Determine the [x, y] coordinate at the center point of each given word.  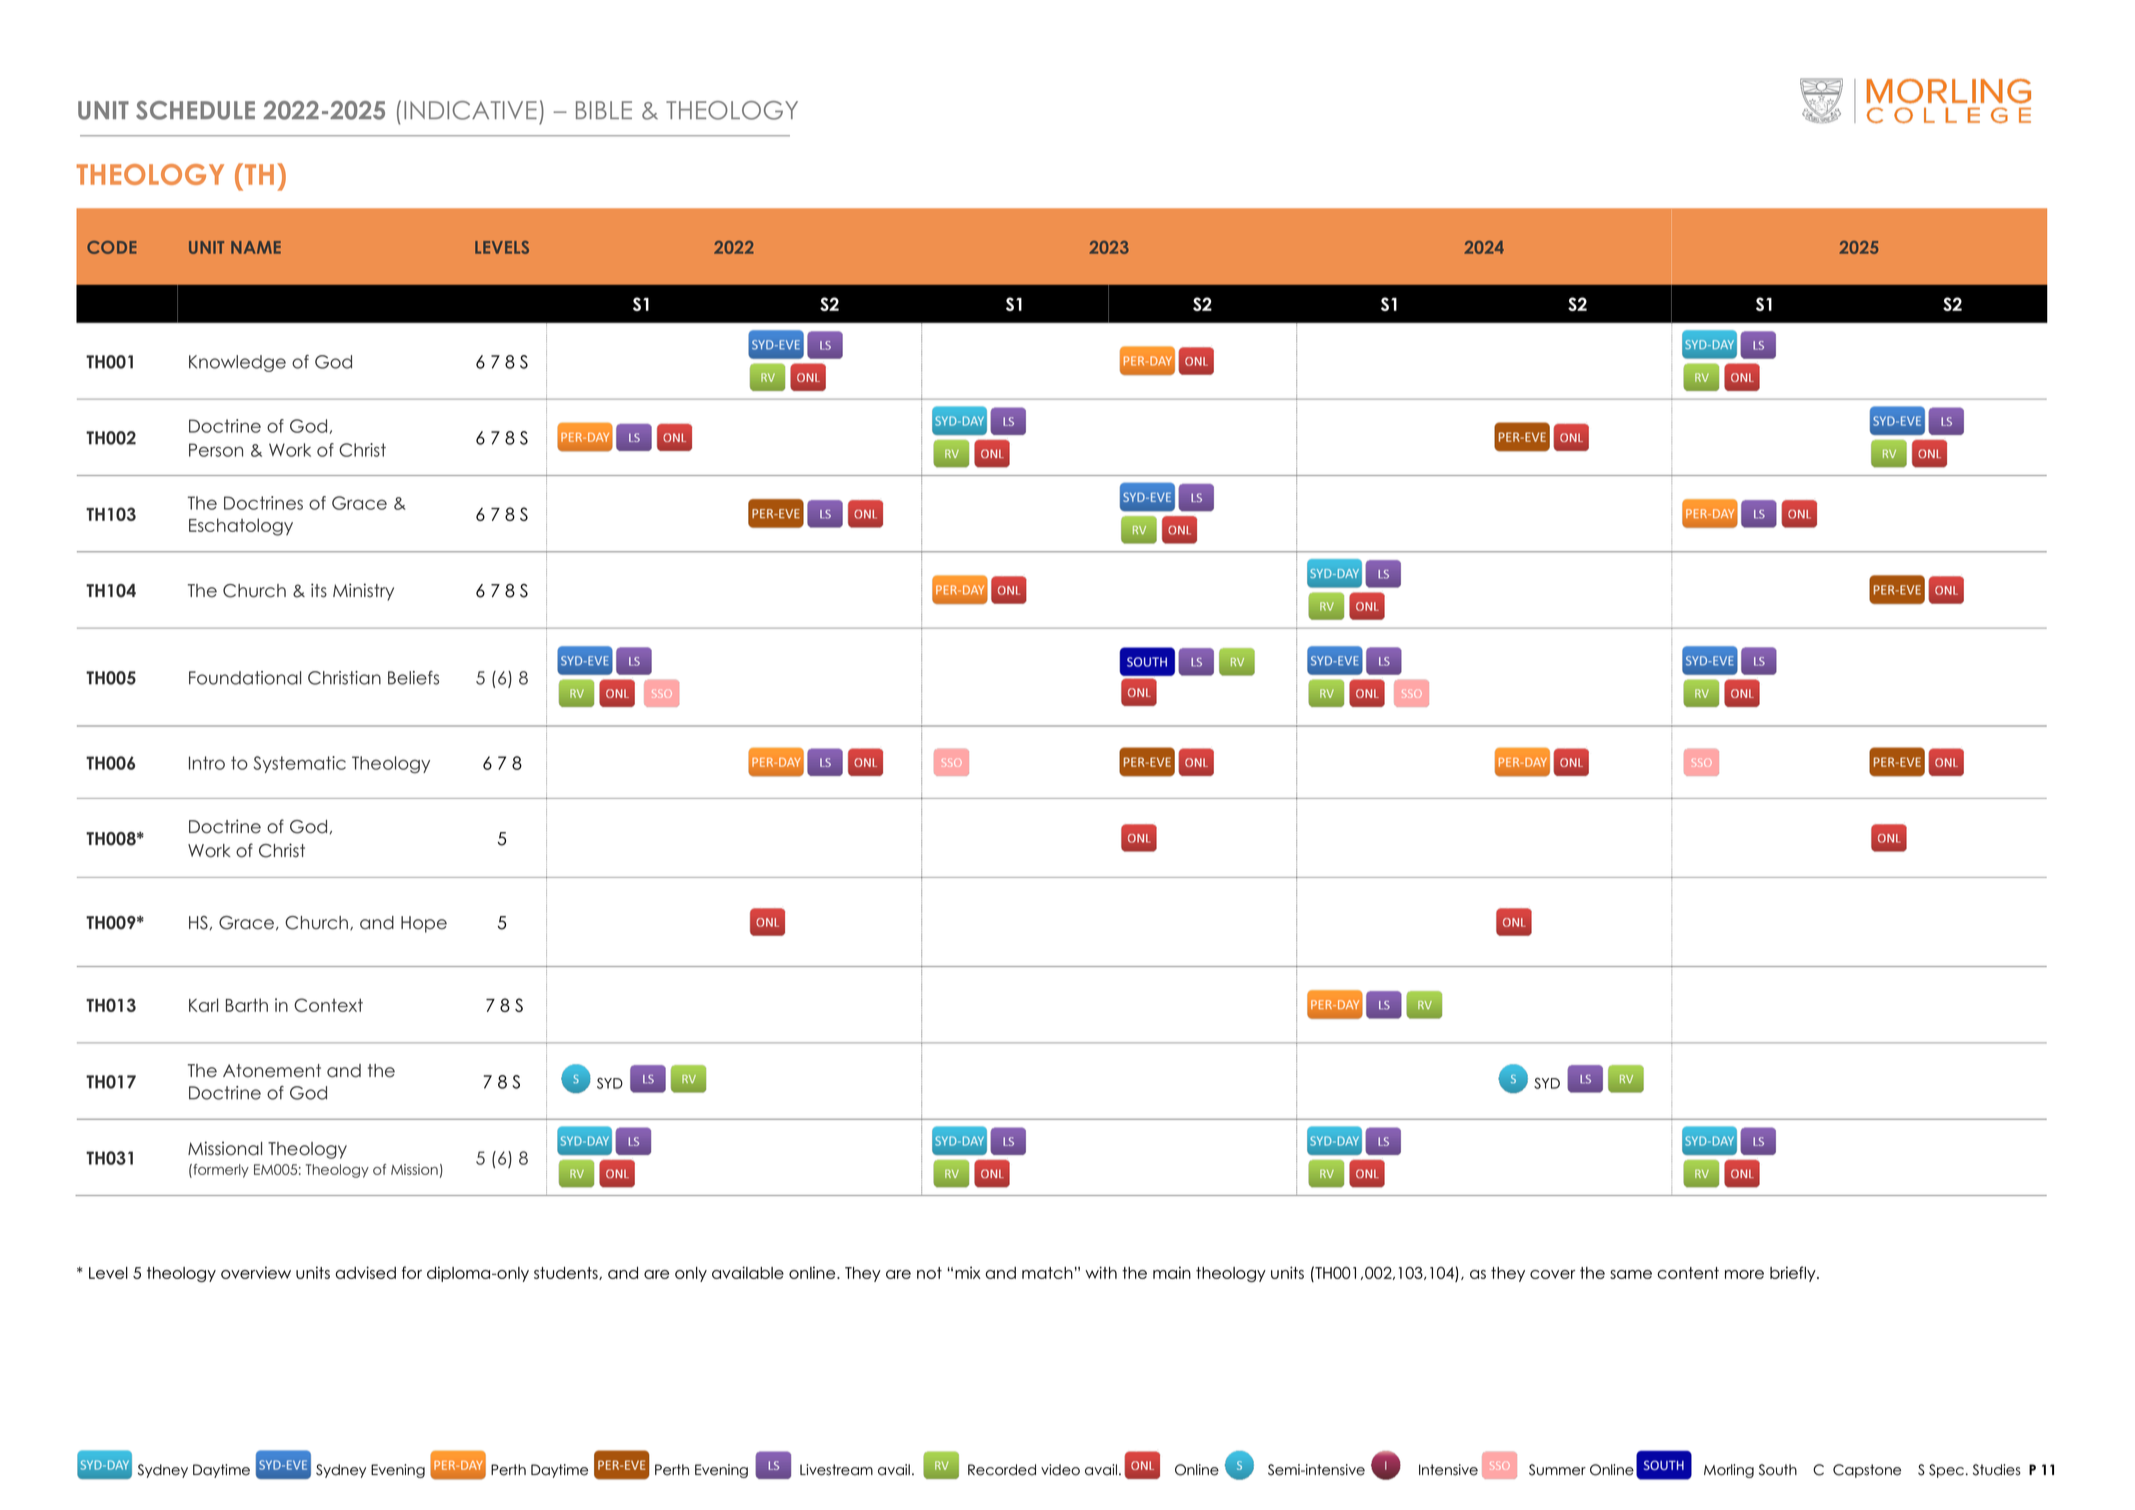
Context [328, 1005]
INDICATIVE [470, 110]
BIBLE [604, 110]
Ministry [363, 592]
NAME [256, 247]
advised [365, 1272]
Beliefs [413, 678]
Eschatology [241, 527]
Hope [424, 924]
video [1060, 1470]
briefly [1794, 1274]
